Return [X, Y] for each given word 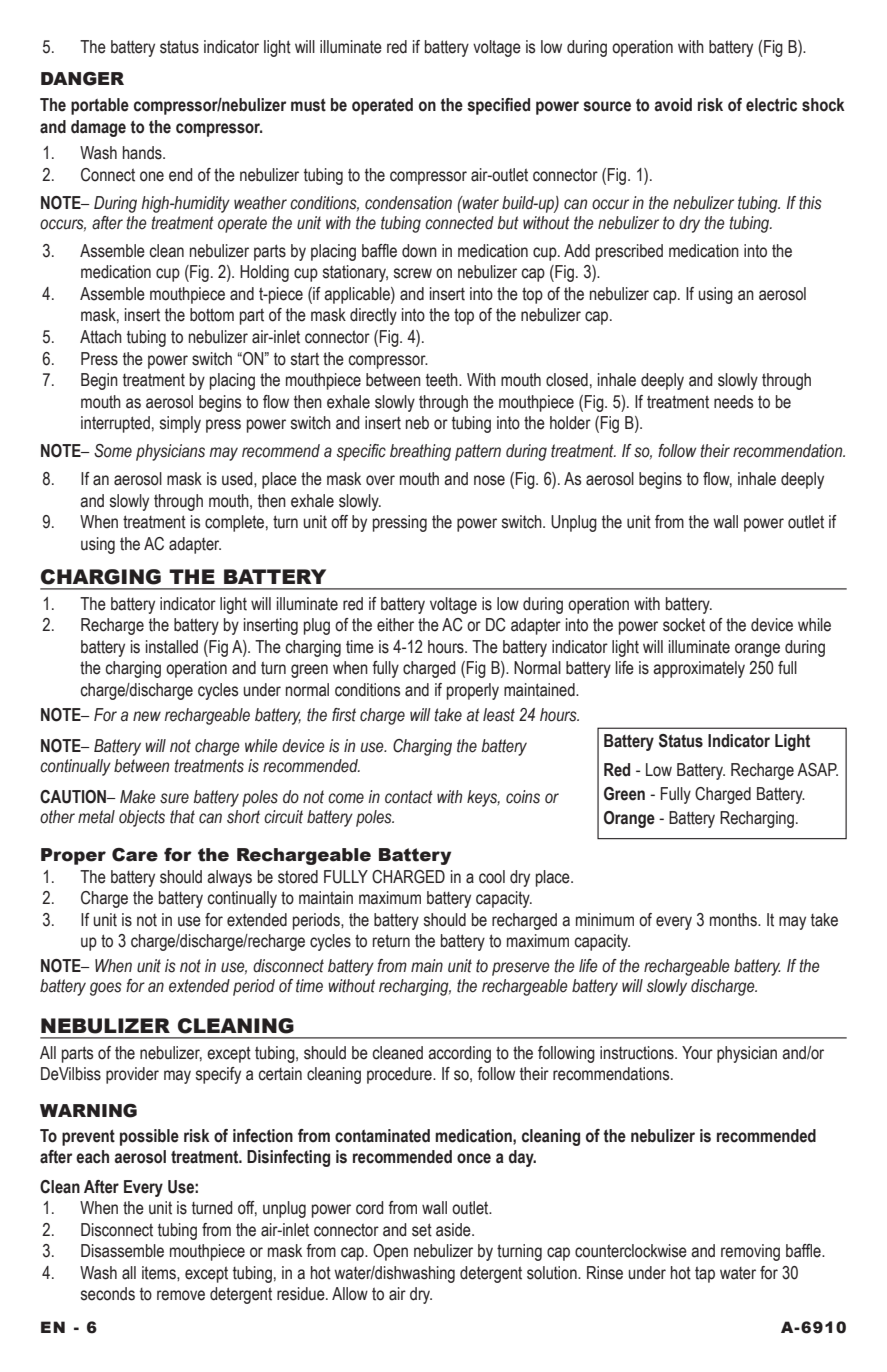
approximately [699, 669]
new [147, 716]
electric [771, 105]
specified [498, 106]
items [160, 1273]
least [499, 715]
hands [143, 153]
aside [454, 1230]
